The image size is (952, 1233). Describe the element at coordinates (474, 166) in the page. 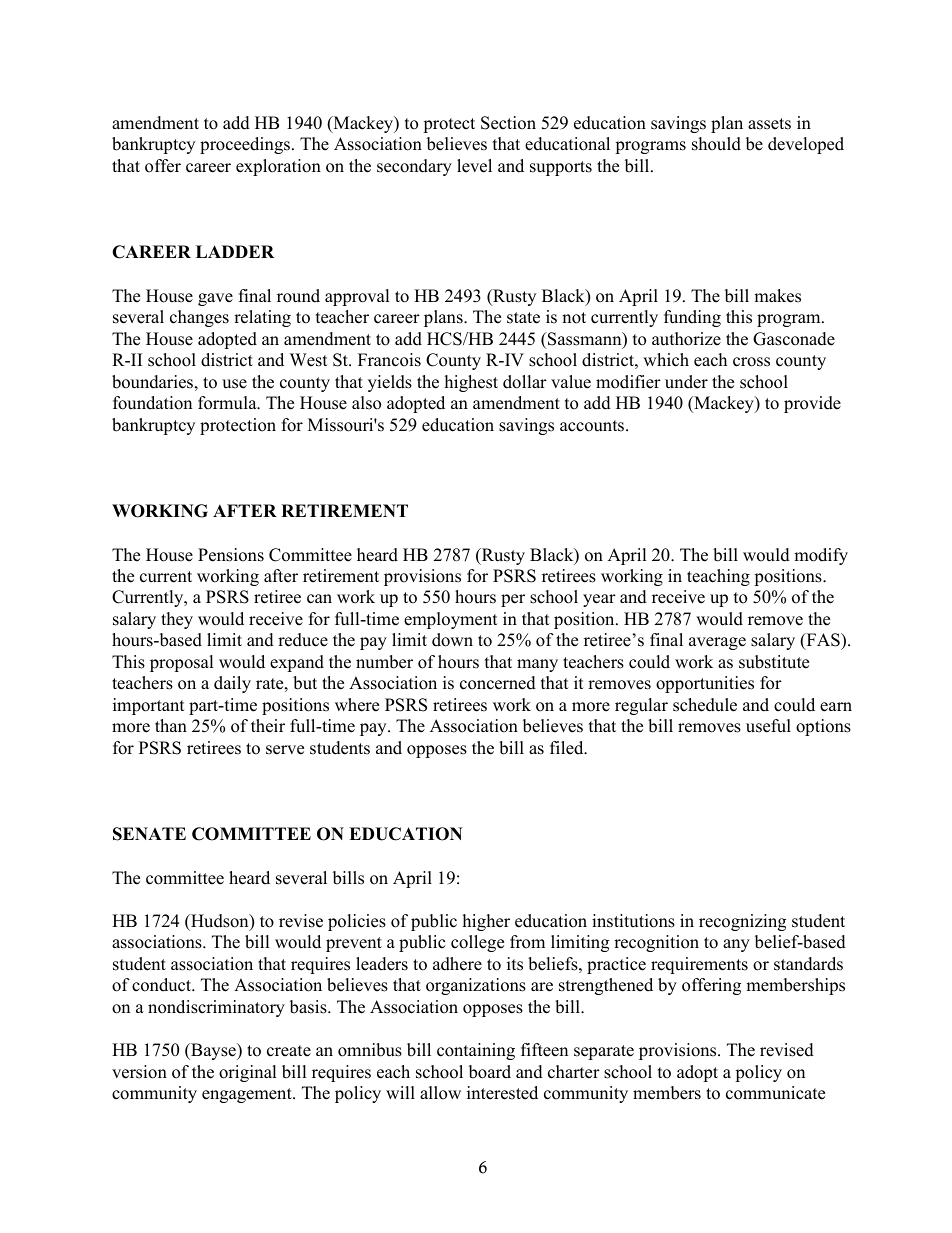

I see `level` at that location.
